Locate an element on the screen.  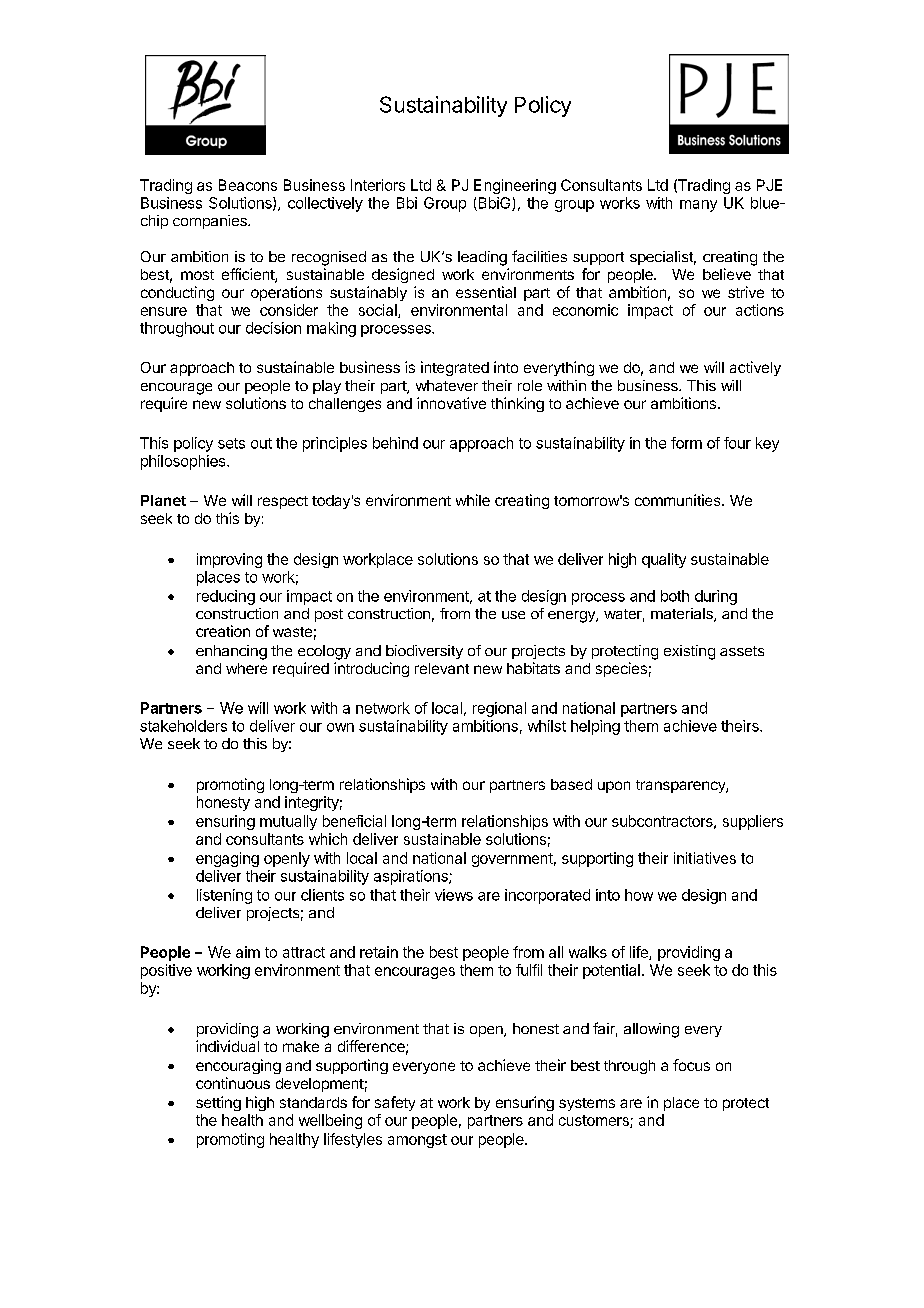
leading is located at coordinates (482, 258).
